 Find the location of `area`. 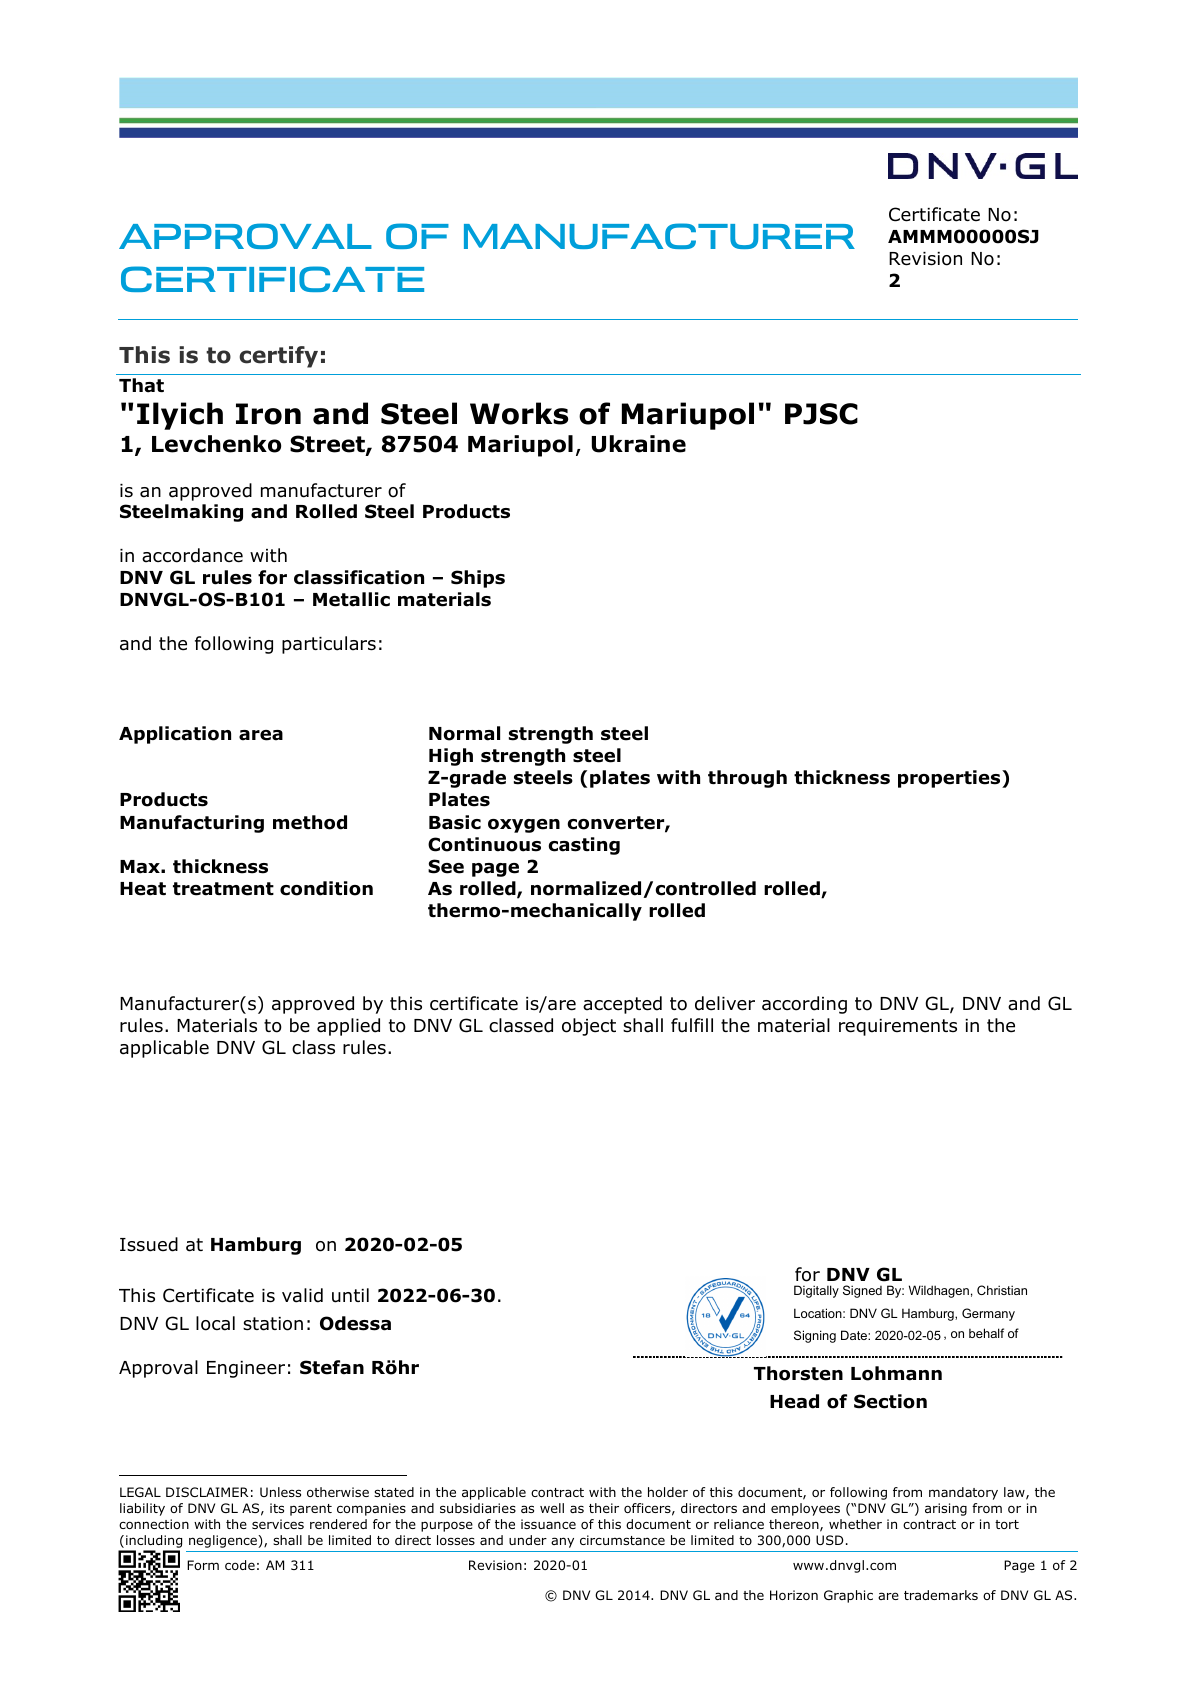

area is located at coordinates (261, 735).
